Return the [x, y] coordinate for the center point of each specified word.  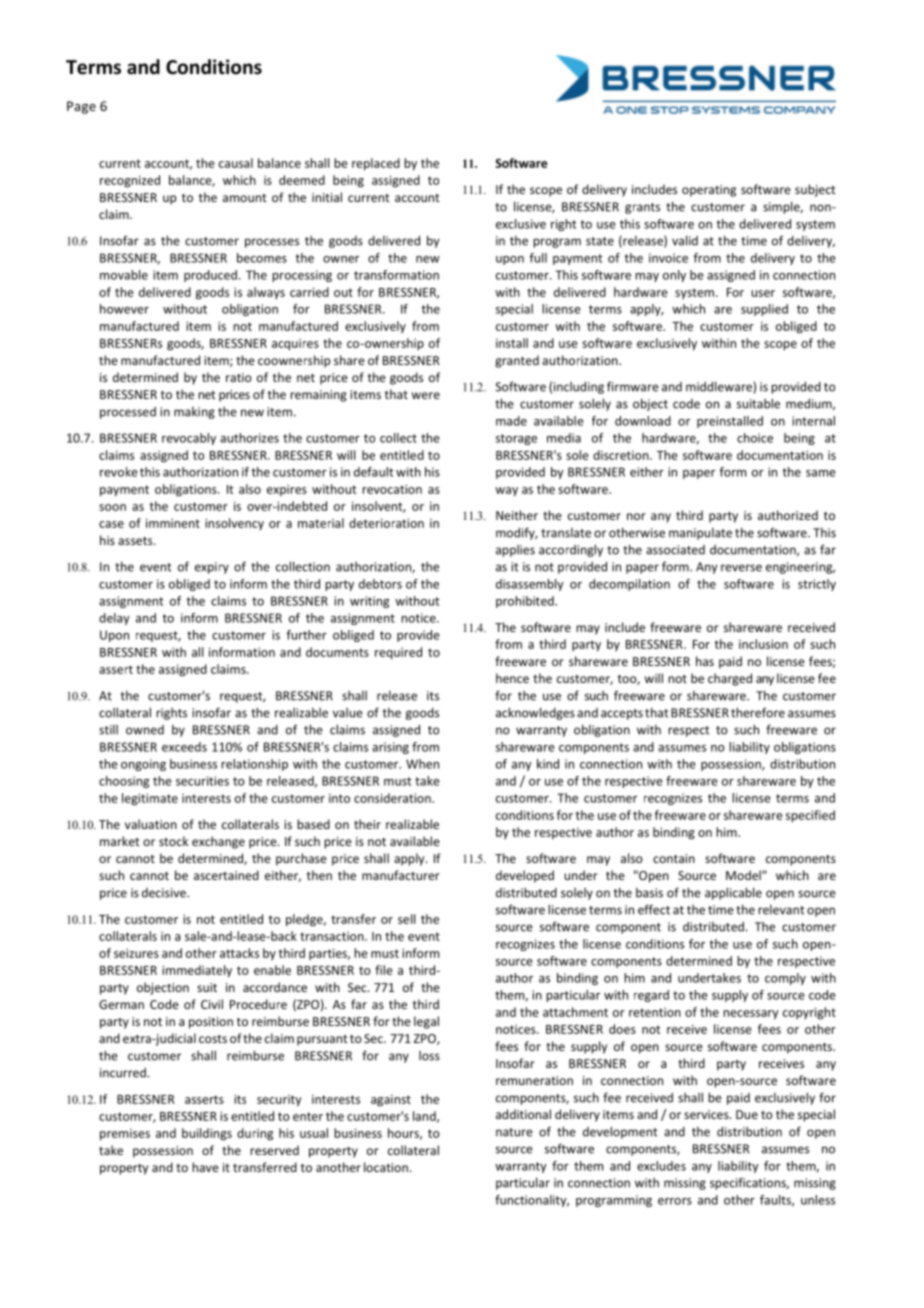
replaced [376, 164]
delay [114, 619]
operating [709, 191]
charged [730, 679]
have [205, 1167]
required [398, 653]
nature [514, 1132]
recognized [130, 181]
